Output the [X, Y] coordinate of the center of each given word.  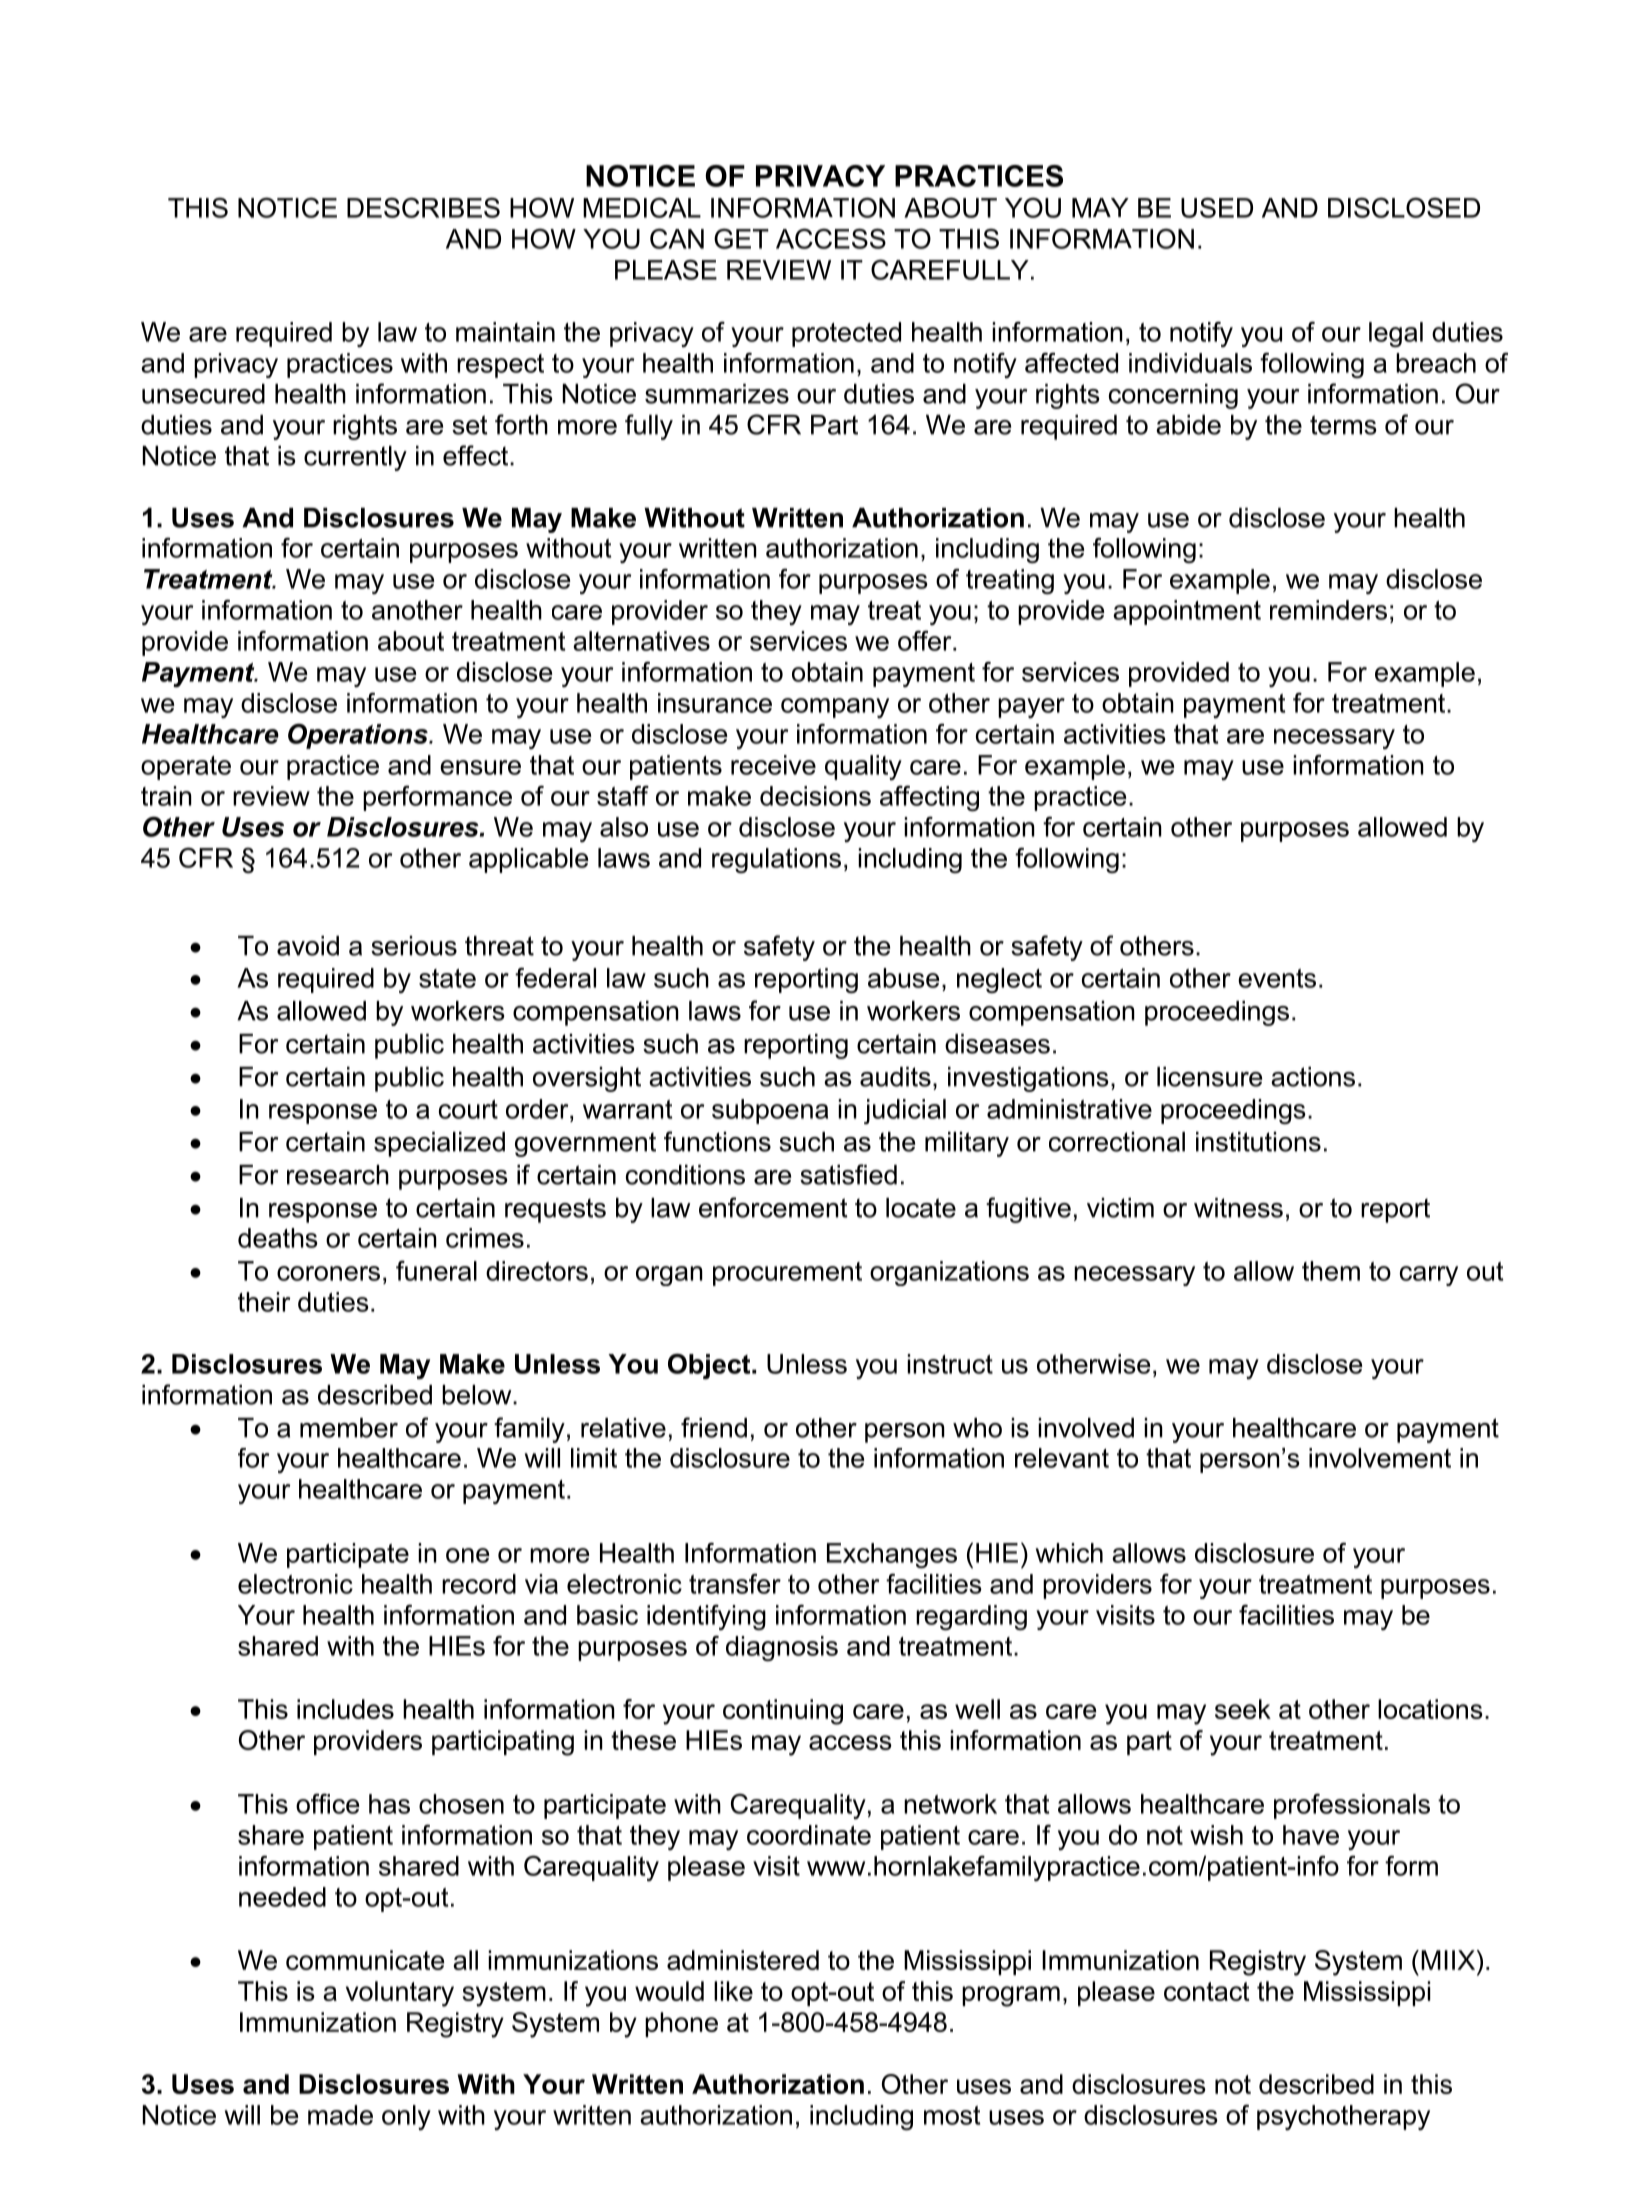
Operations [359, 736]
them [1331, 1271]
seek [1243, 1709]
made [340, 2115]
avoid [308, 946]
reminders [1328, 610]
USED [1217, 207]
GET [741, 238]
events [1277, 978]
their [264, 1302]
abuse [904, 978]
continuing [783, 1712]
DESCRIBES [423, 207]
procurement [787, 1274]
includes [345, 1709]
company [835, 708]
